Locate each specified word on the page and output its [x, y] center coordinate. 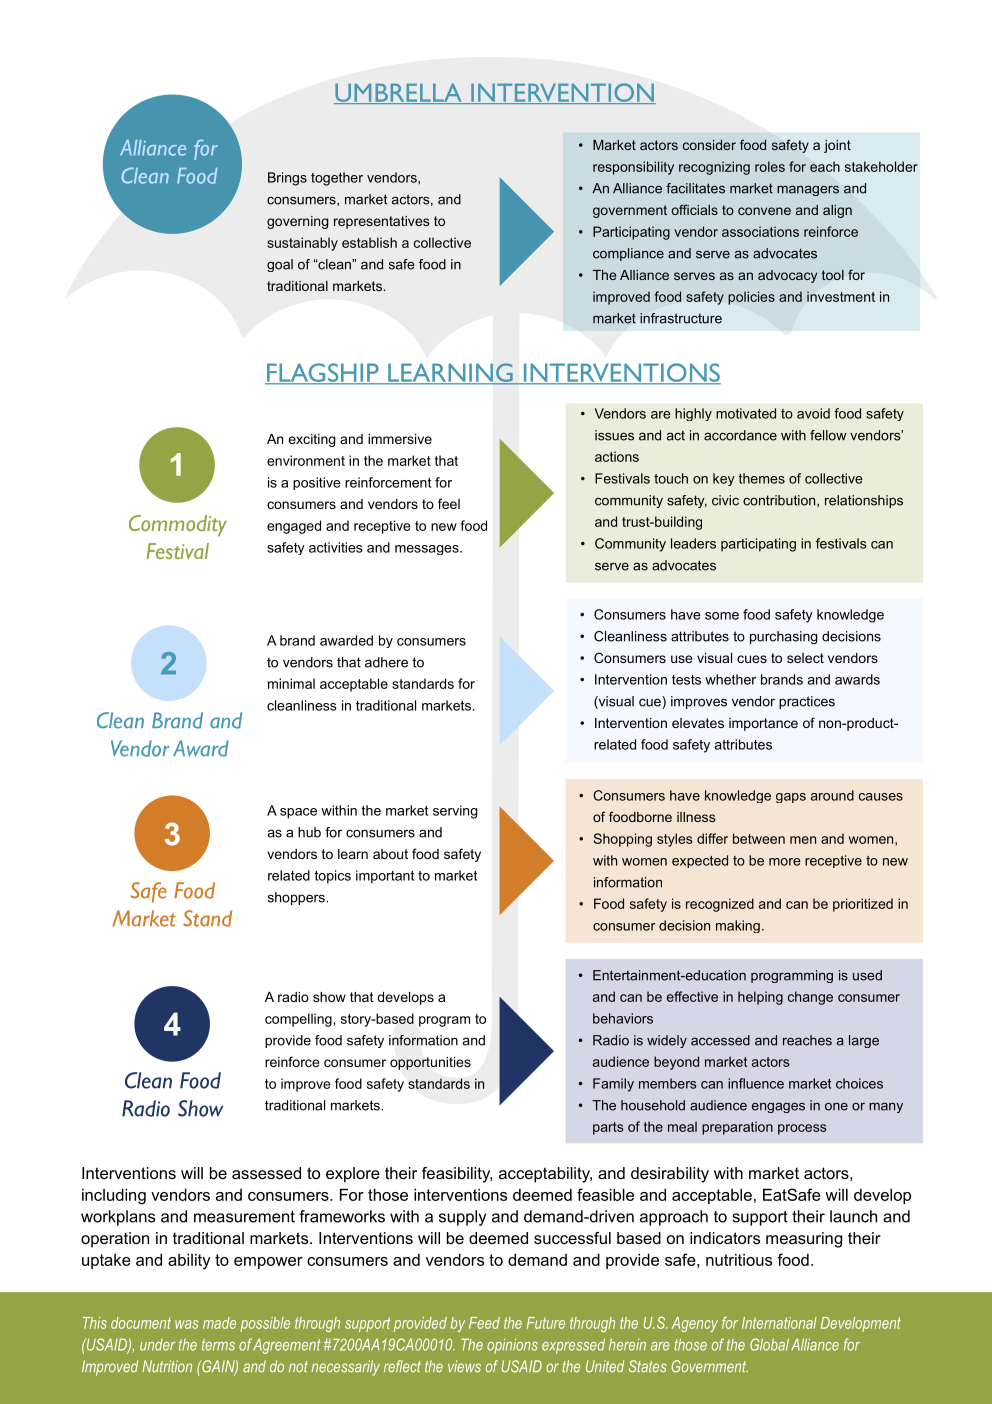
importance [763, 724]
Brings [287, 179]
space [298, 813]
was [186, 1324]
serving [455, 812]
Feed [484, 1323]
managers [808, 190]
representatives [382, 222]
